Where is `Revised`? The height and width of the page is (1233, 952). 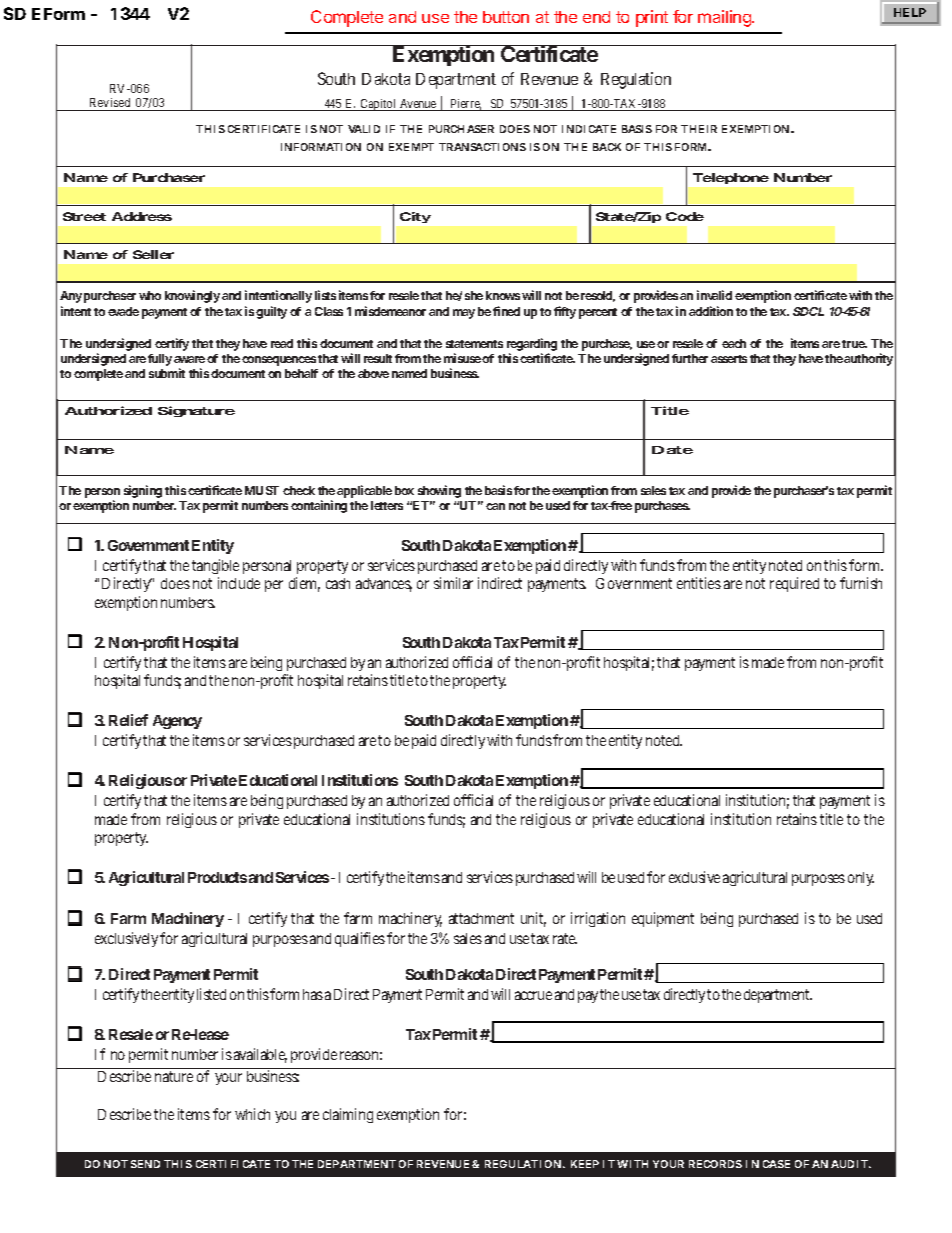 Revised is located at coordinates (110, 104).
